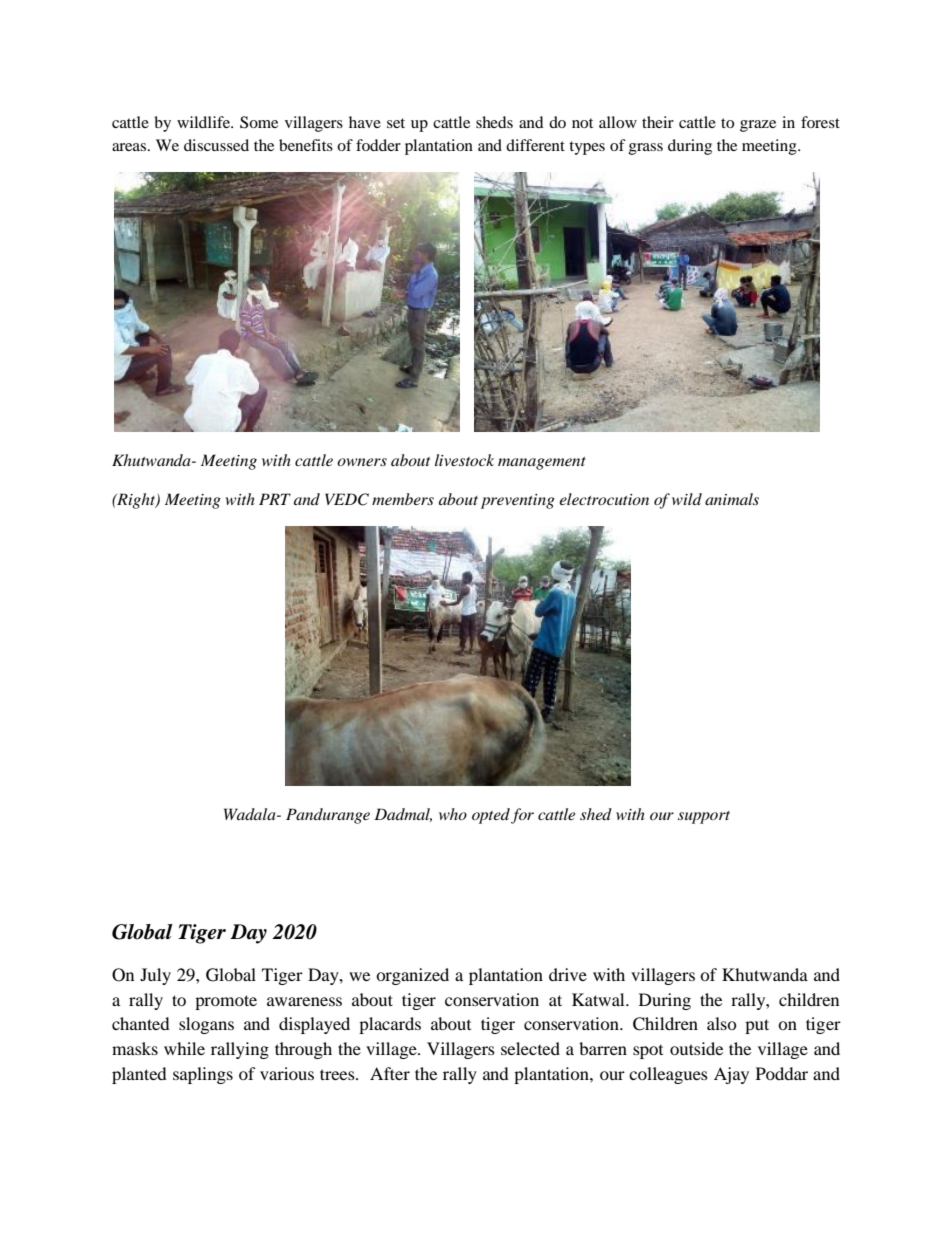 The image size is (952, 1233). What do you see at coordinates (184, 1048) in the document?
I see `while` at bounding box center [184, 1048].
